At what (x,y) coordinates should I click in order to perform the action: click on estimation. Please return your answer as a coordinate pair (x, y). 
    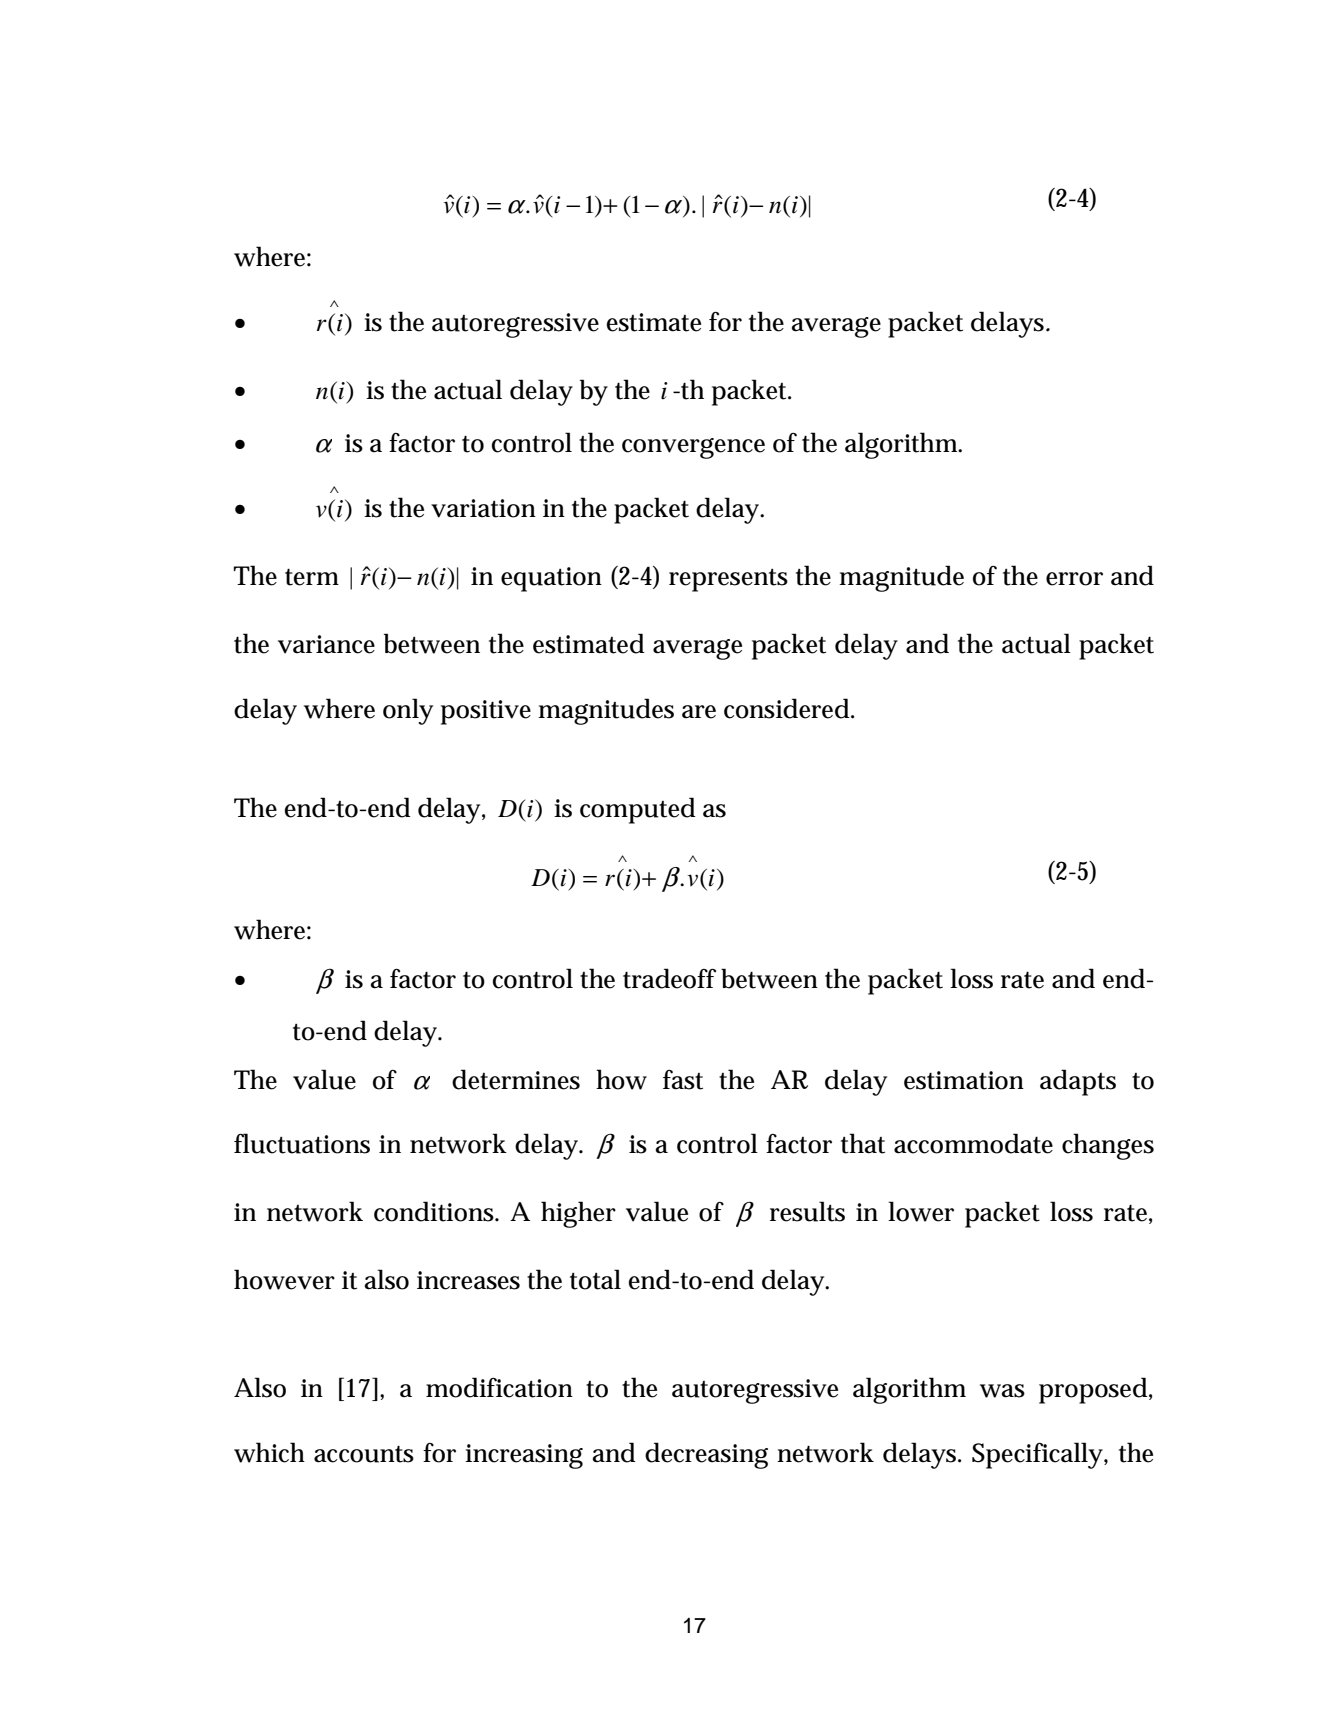
    Looking at the image, I should click on (964, 1080).
